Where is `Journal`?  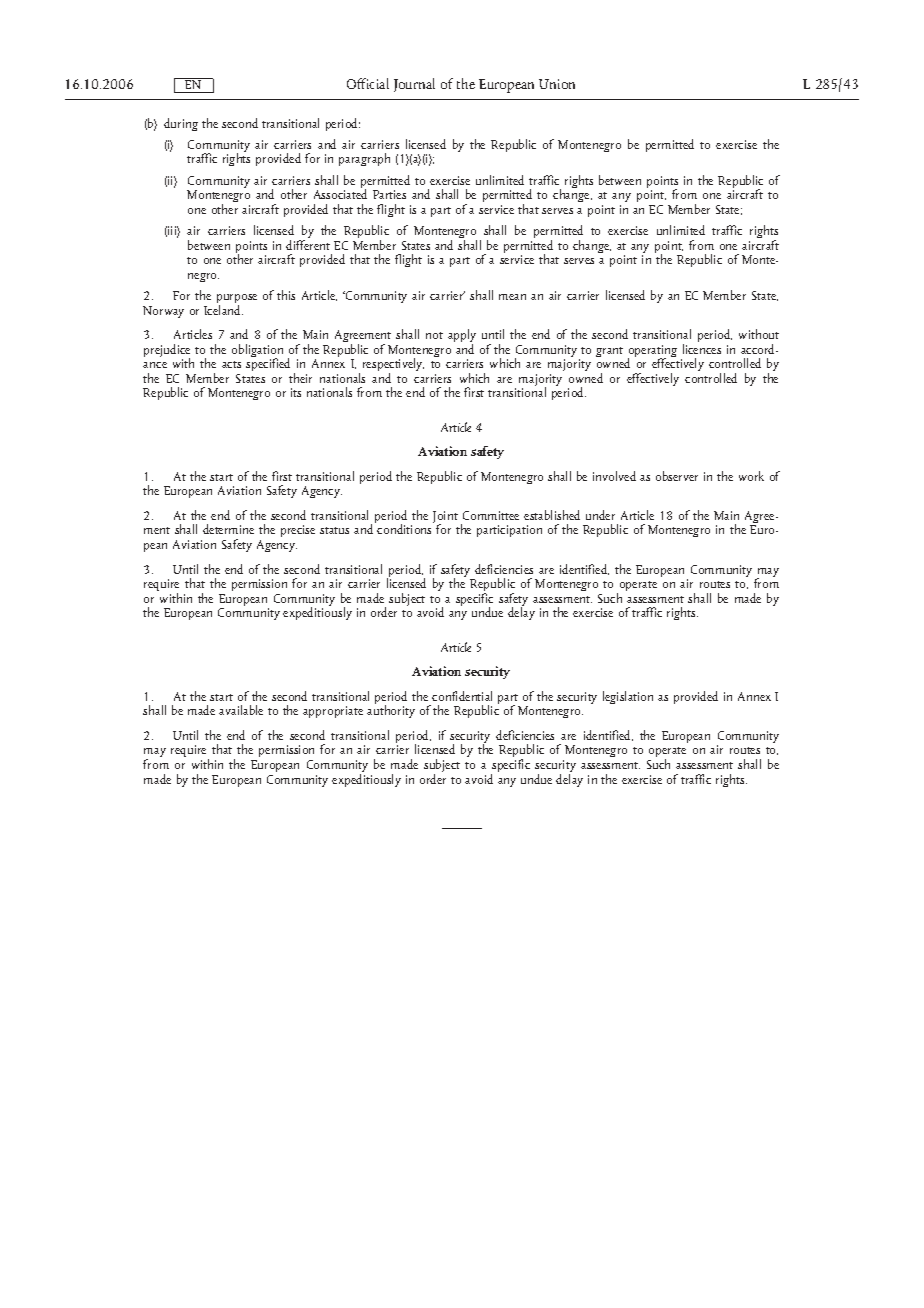 Journal is located at coordinates (414, 85).
